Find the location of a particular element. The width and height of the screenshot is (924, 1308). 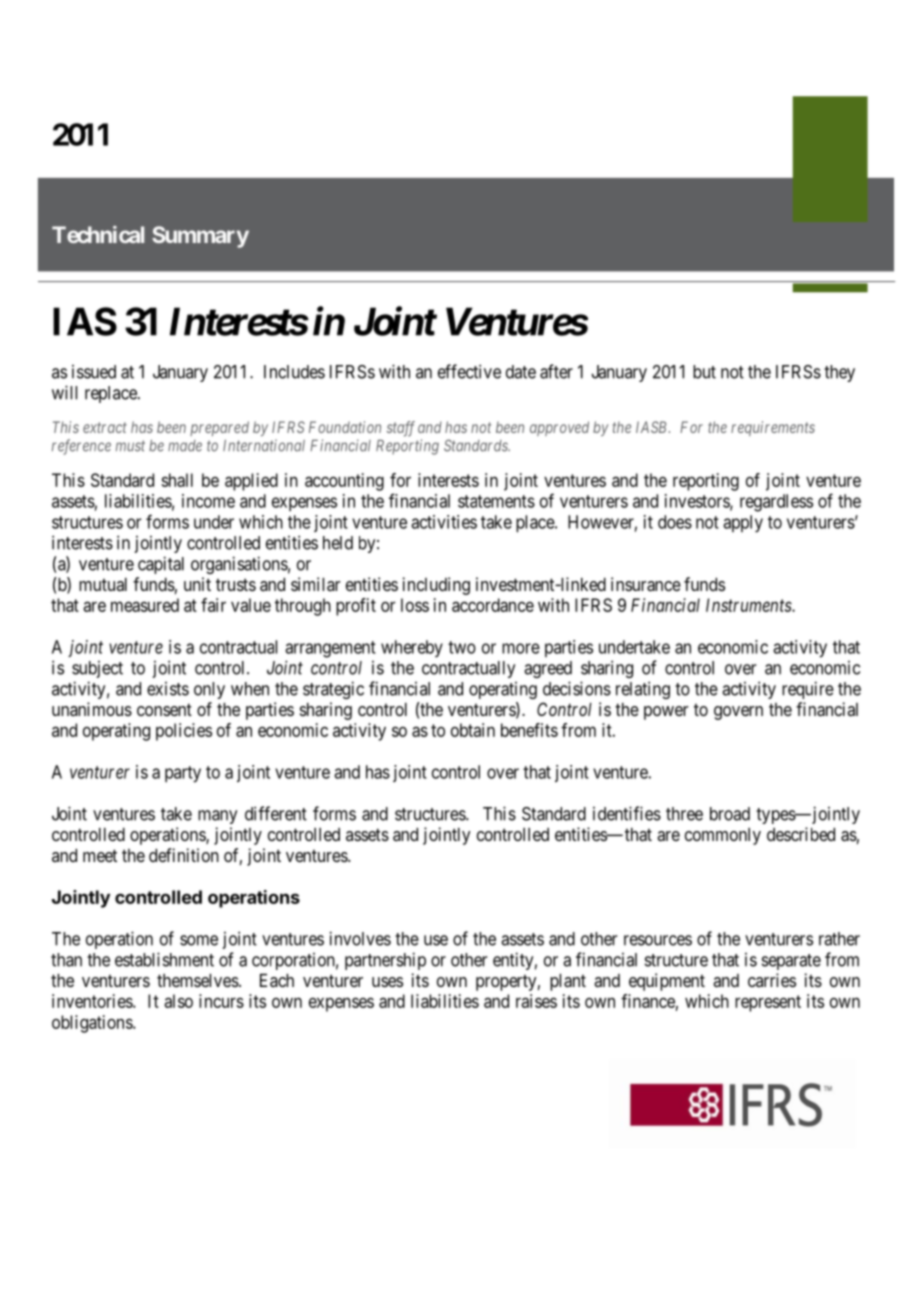

activities is located at coordinates (444, 522).
